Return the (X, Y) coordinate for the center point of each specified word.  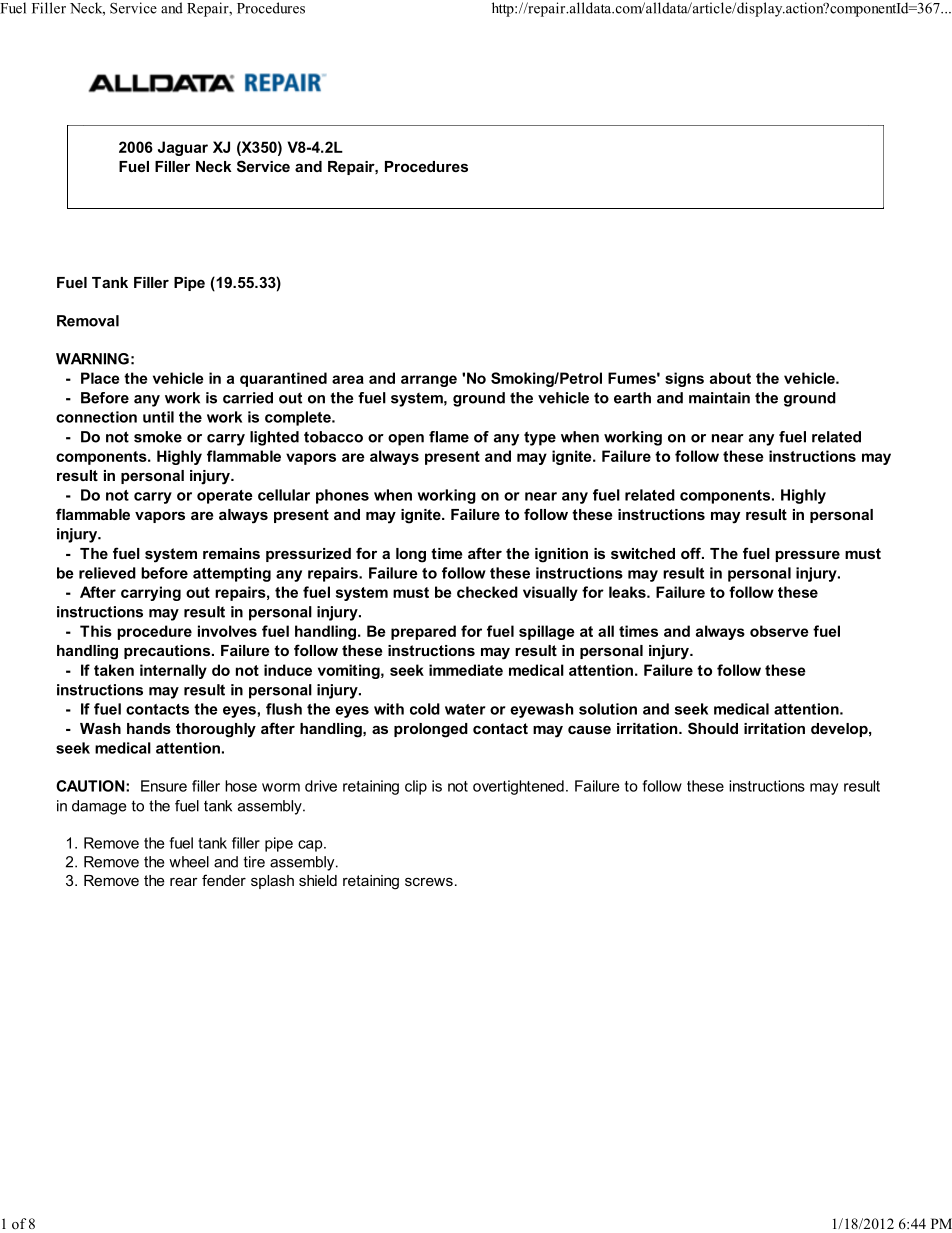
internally (173, 671)
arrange (429, 381)
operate (225, 497)
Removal (88, 321)
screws (429, 882)
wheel (189, 862)
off (692, 553)
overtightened (518, 787)
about (730, 378)
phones (342, 496)
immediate (466, 670)
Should (713, 728)
